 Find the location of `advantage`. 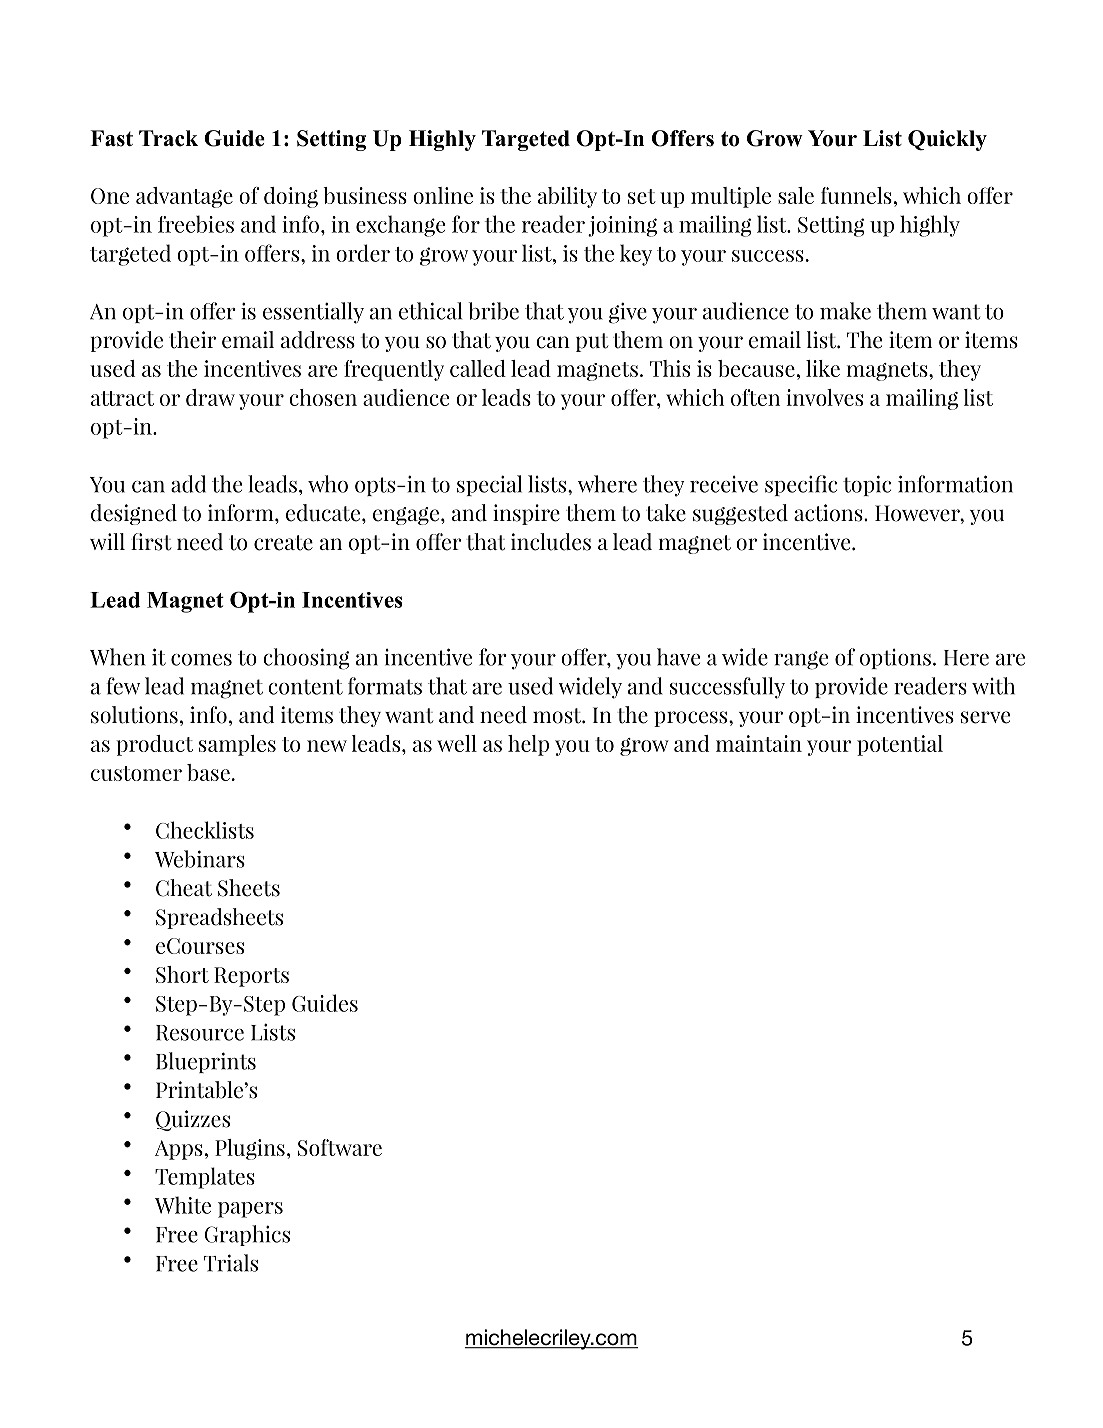

advantage is located at coordinates (184, 197).
